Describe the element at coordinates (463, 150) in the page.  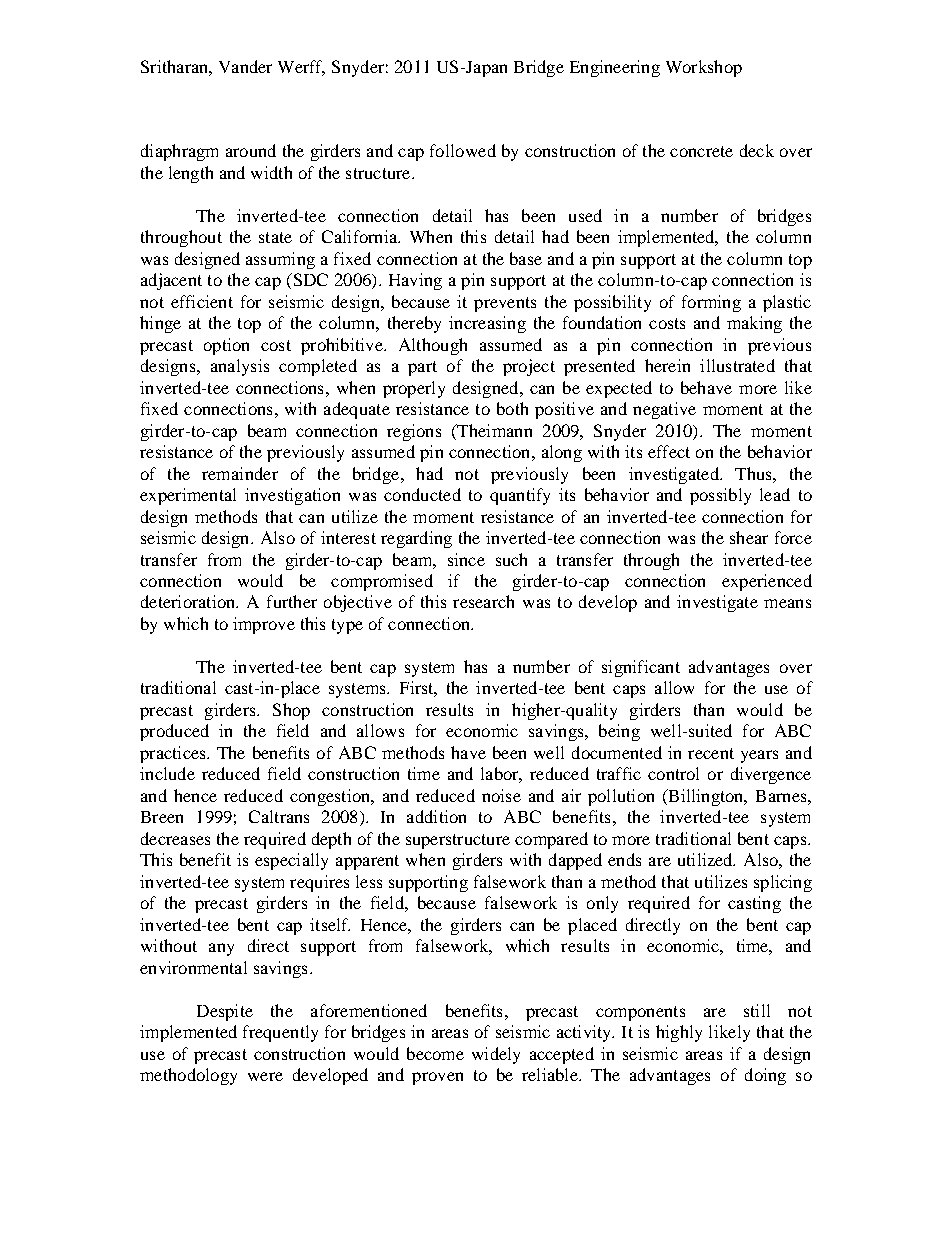
I see `followed` at that location.
